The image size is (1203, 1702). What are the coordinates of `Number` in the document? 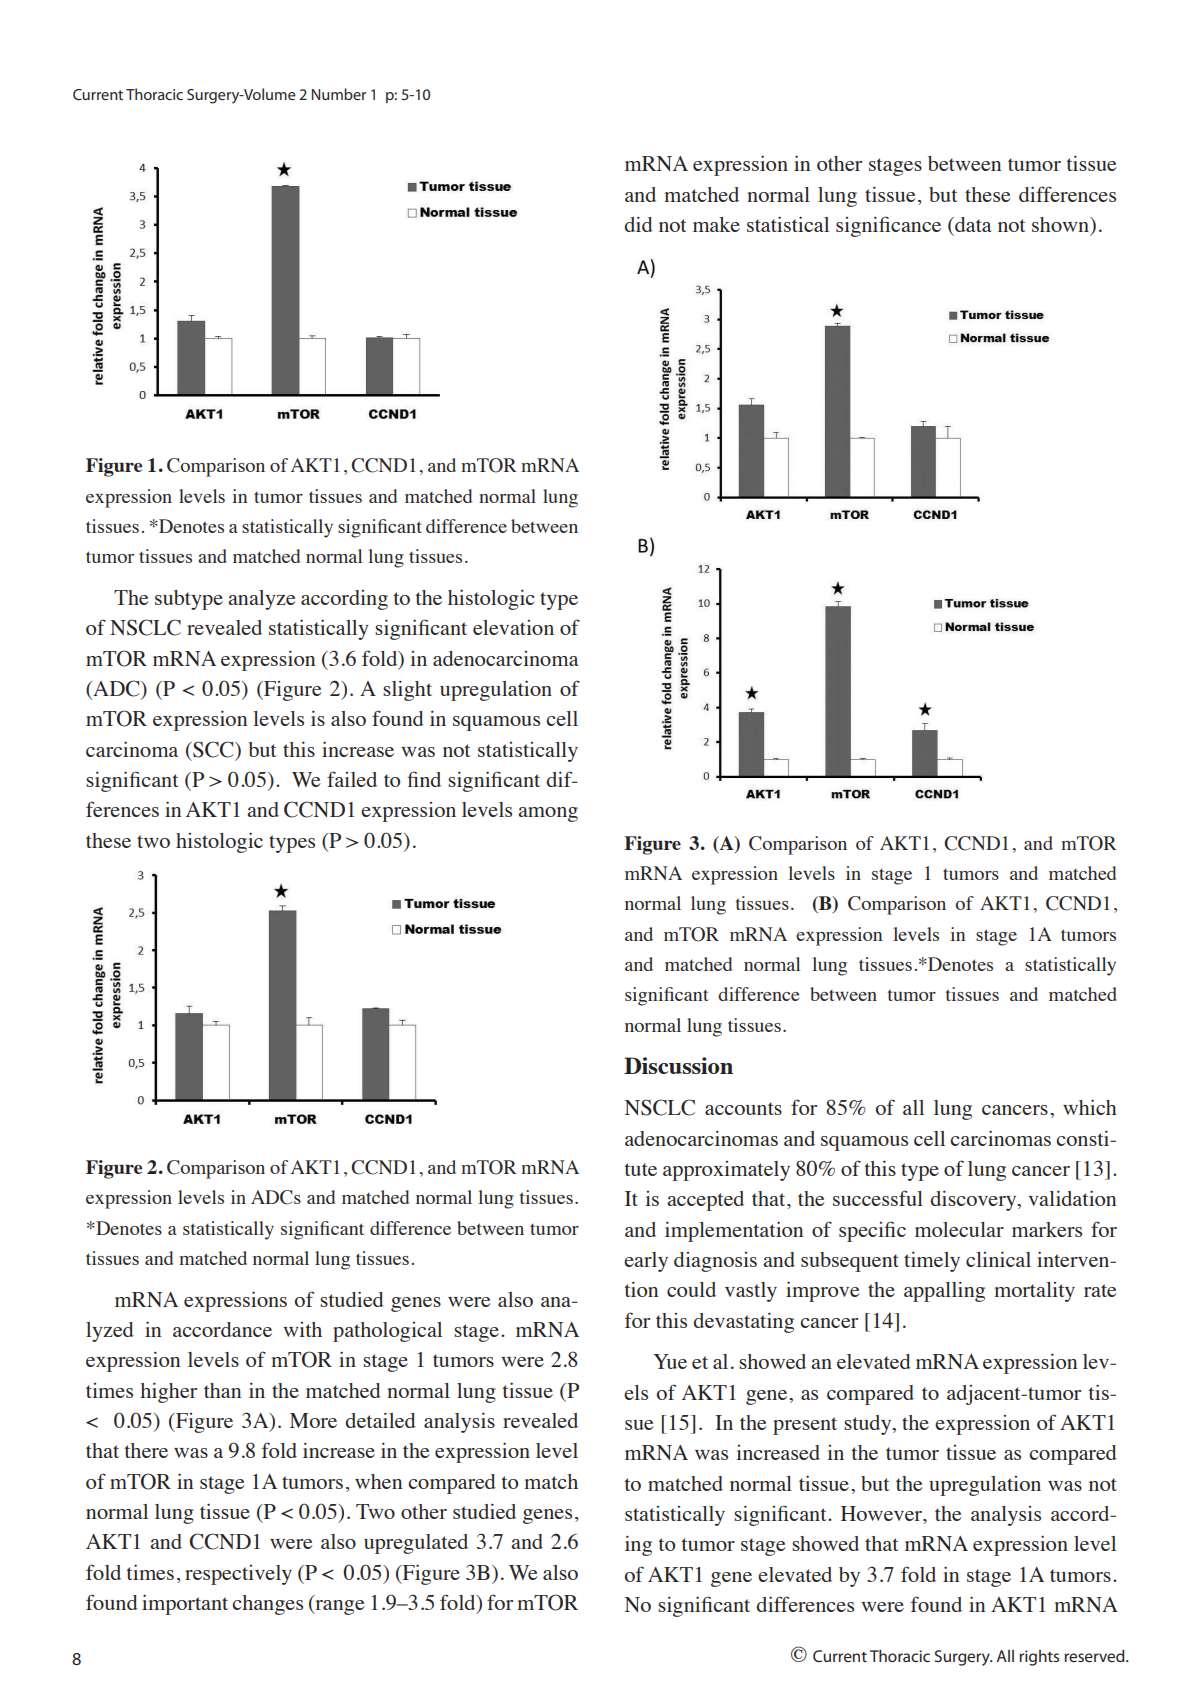 It's located at (339, 94).
